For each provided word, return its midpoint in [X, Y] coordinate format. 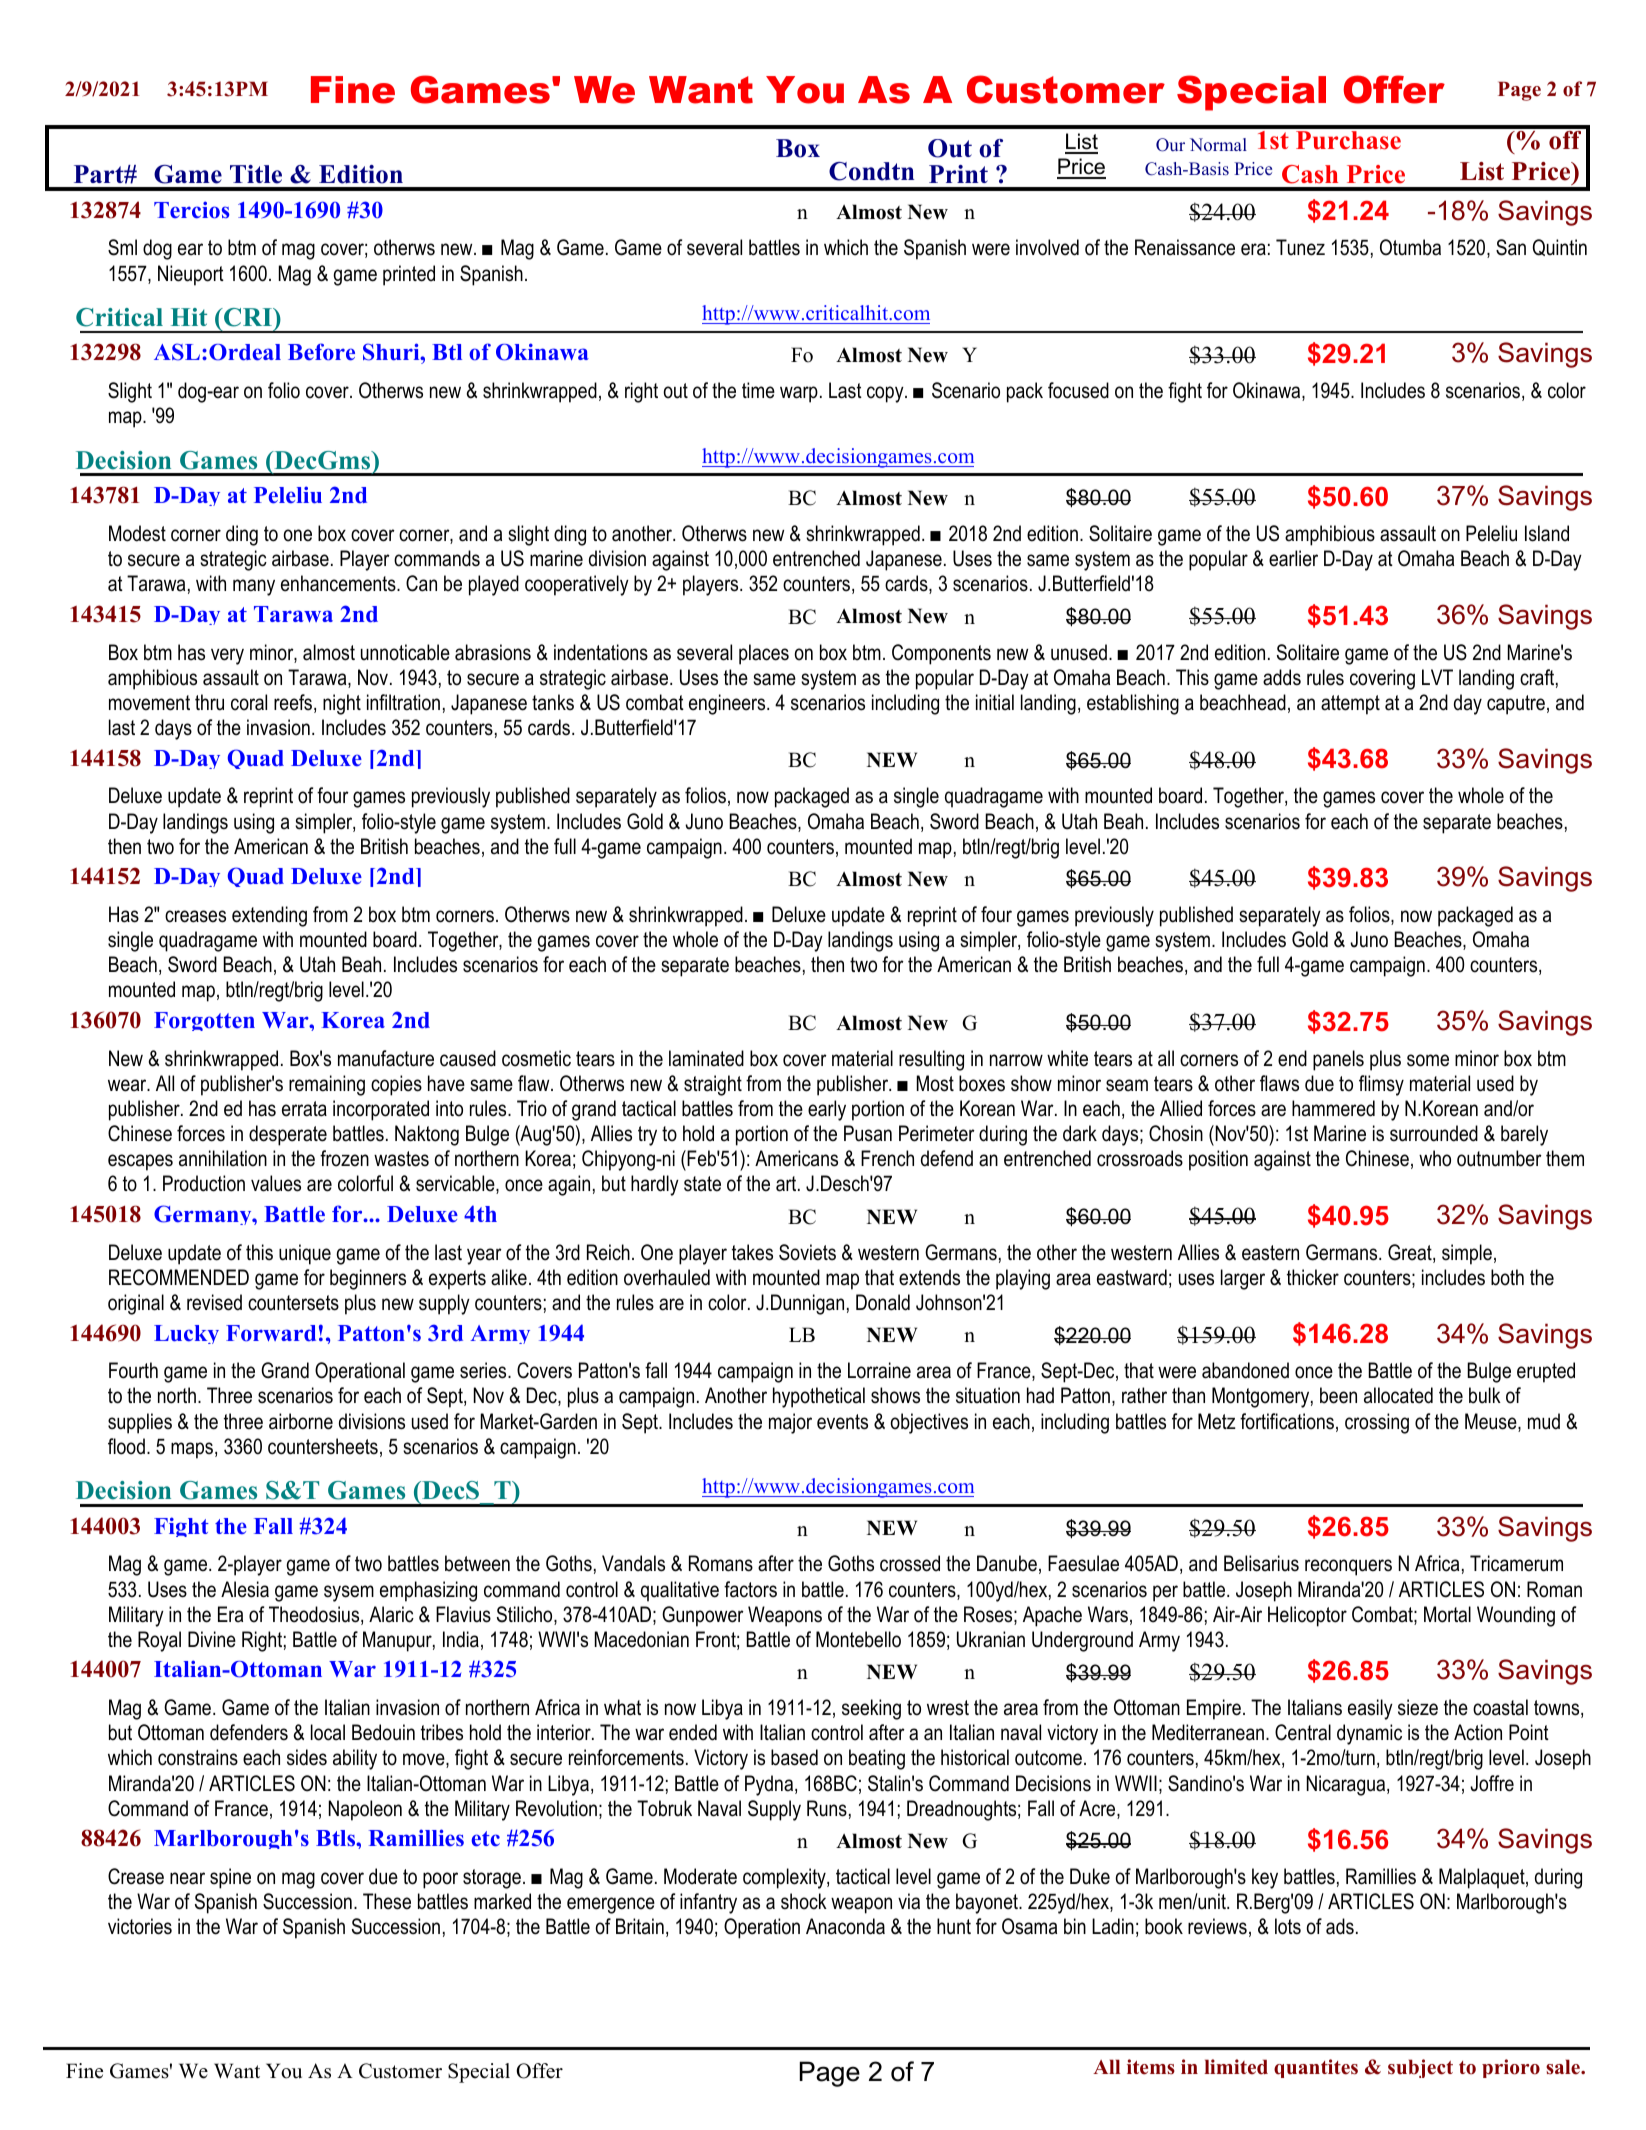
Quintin [1560, 247]
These [387, 1901]
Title [256, 174]
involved [1047, 247]
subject [1420, 2068]
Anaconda [845, 1926]
